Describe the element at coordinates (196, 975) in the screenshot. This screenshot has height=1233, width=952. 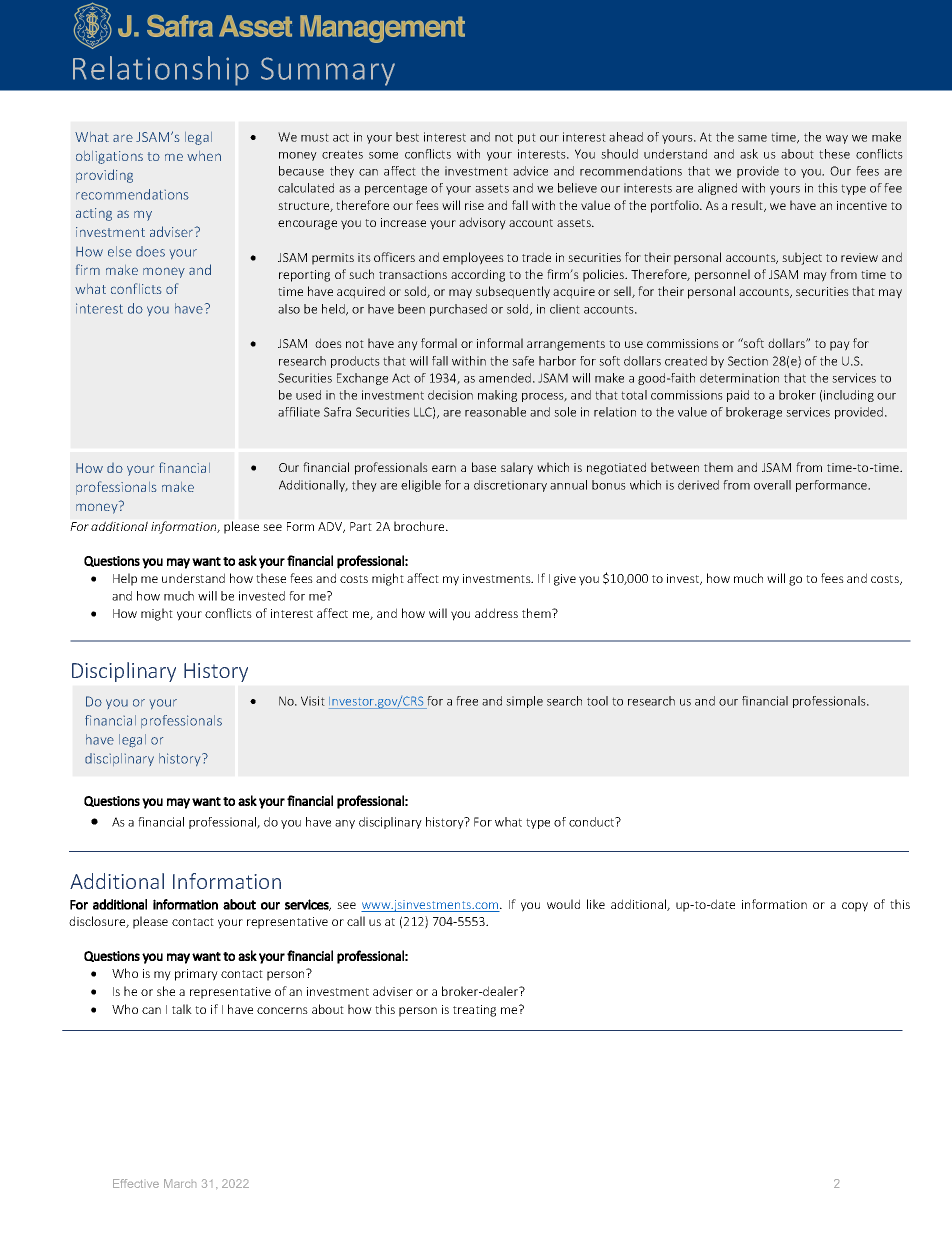
I see `primary` at that location.
